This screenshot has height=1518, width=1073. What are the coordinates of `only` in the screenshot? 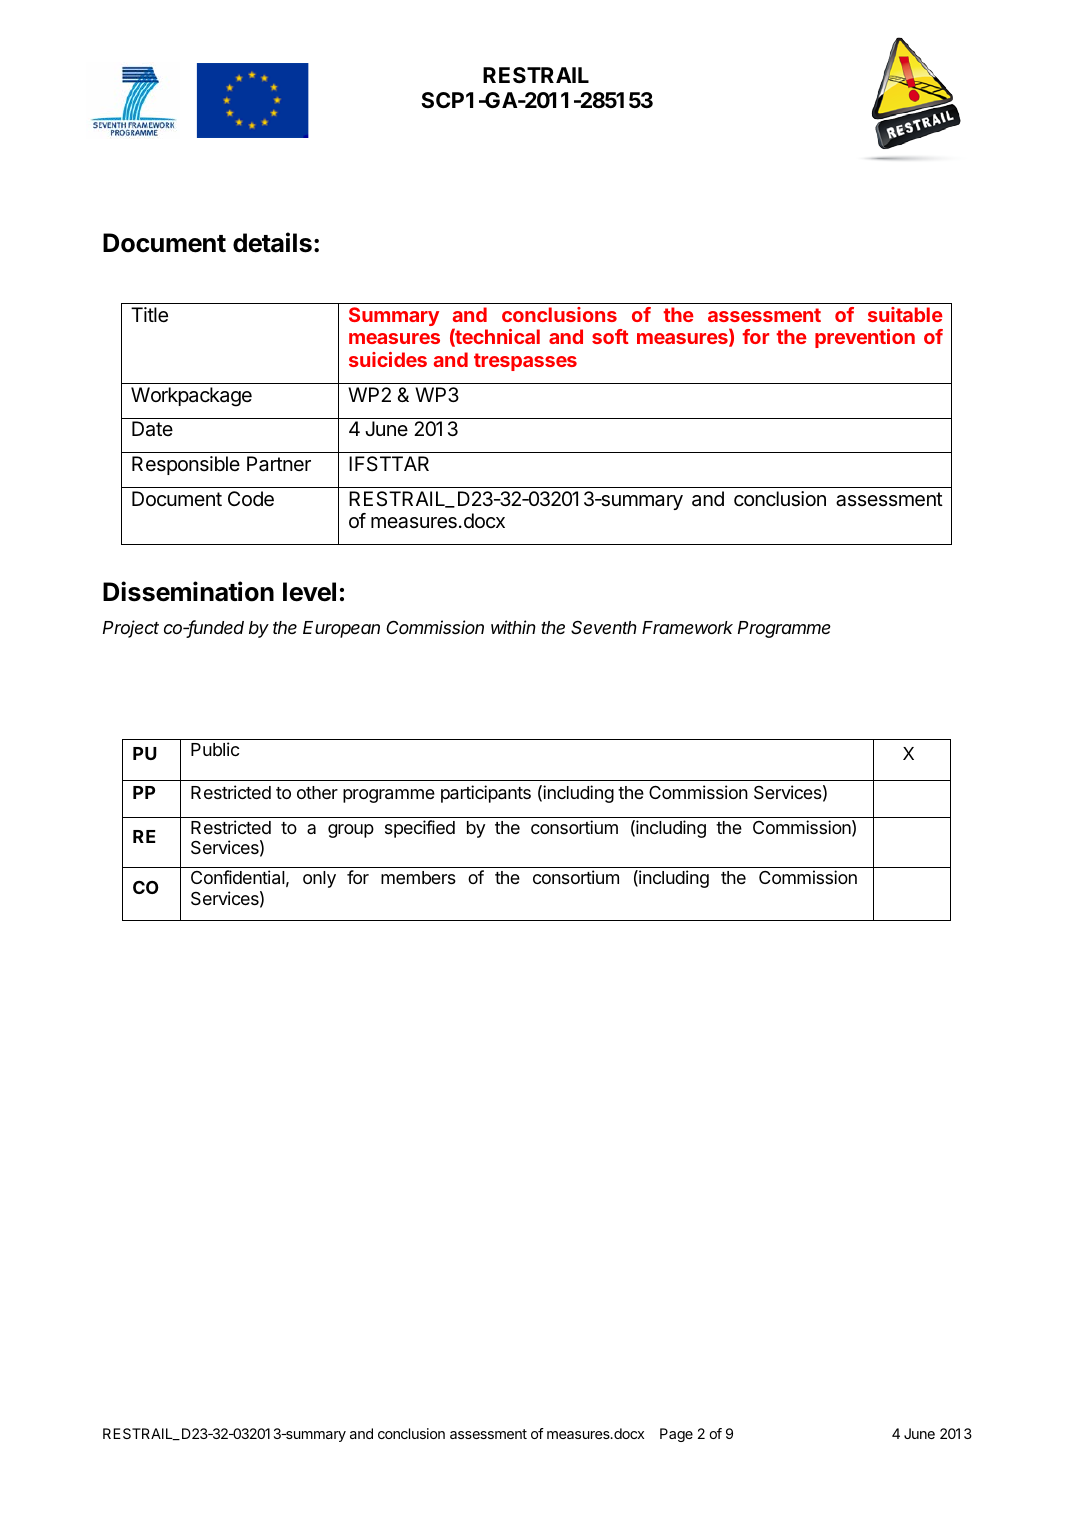 It's located at (319, 879).
